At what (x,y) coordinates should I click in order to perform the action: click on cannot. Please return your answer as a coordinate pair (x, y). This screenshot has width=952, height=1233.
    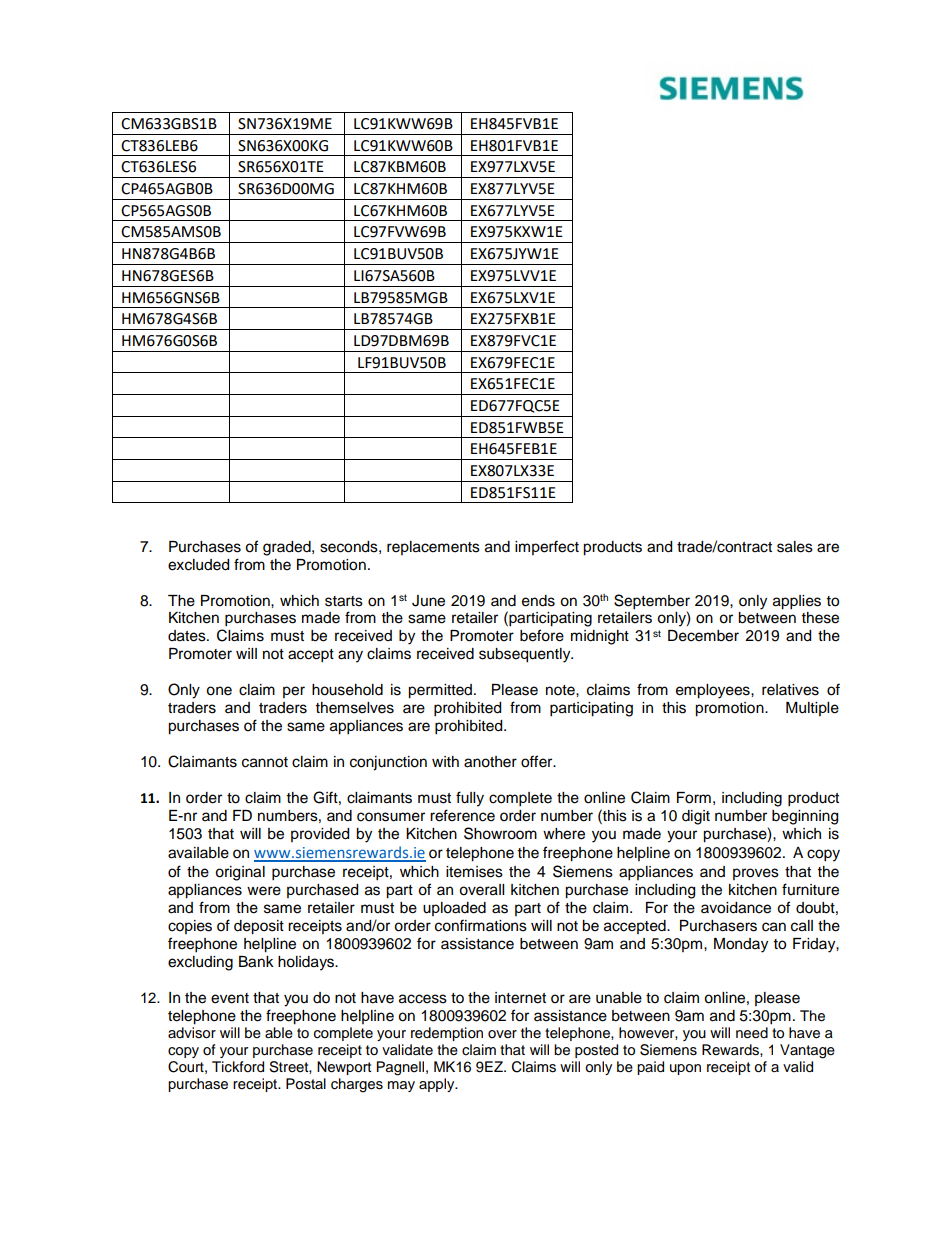
    Looking at the image, I should click on (265, 762).
